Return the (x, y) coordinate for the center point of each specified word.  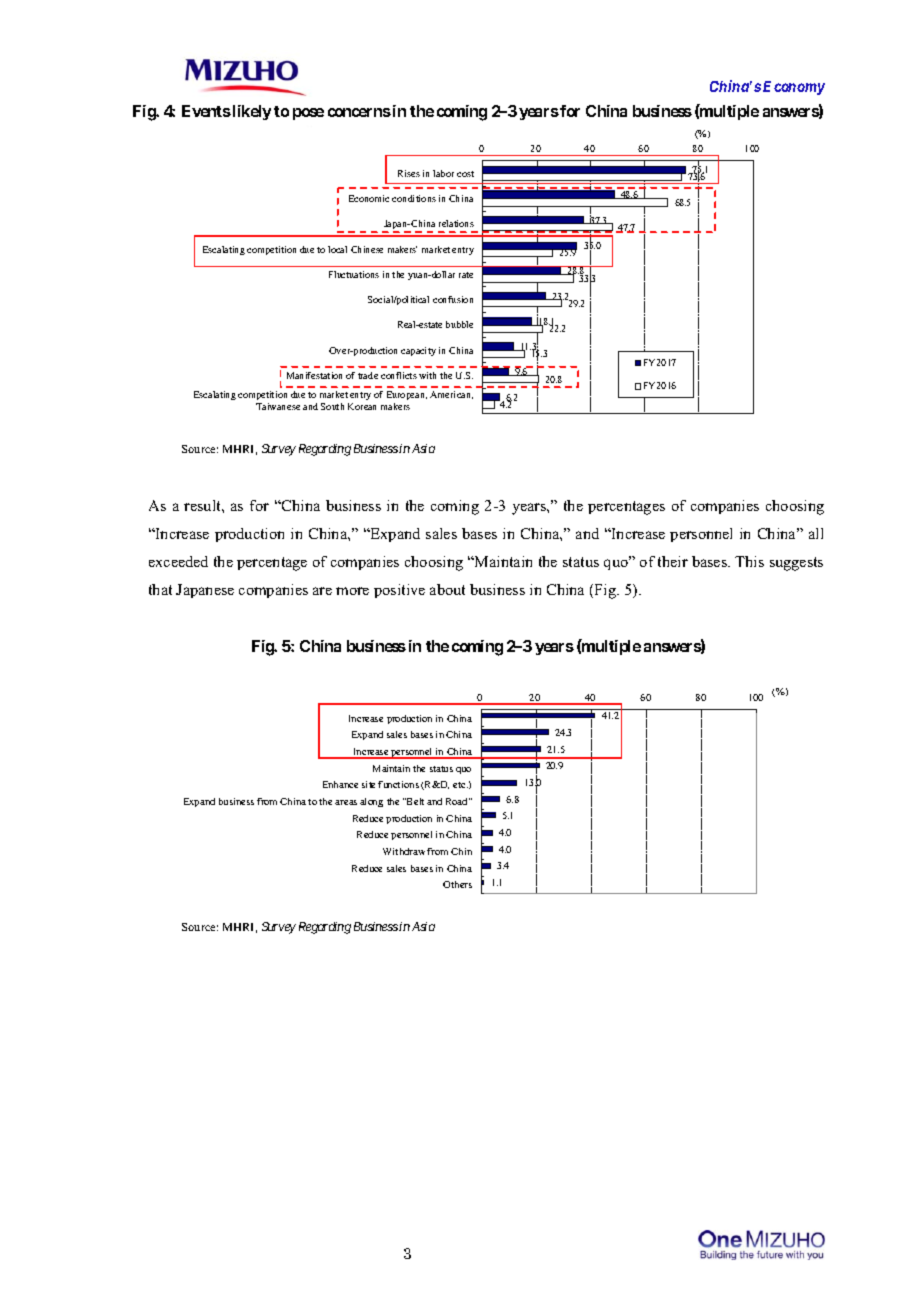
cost (465, 174)
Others (457, 884)
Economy (794, 88)
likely (250, 112)
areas (346, 802)
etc (460, 785)
